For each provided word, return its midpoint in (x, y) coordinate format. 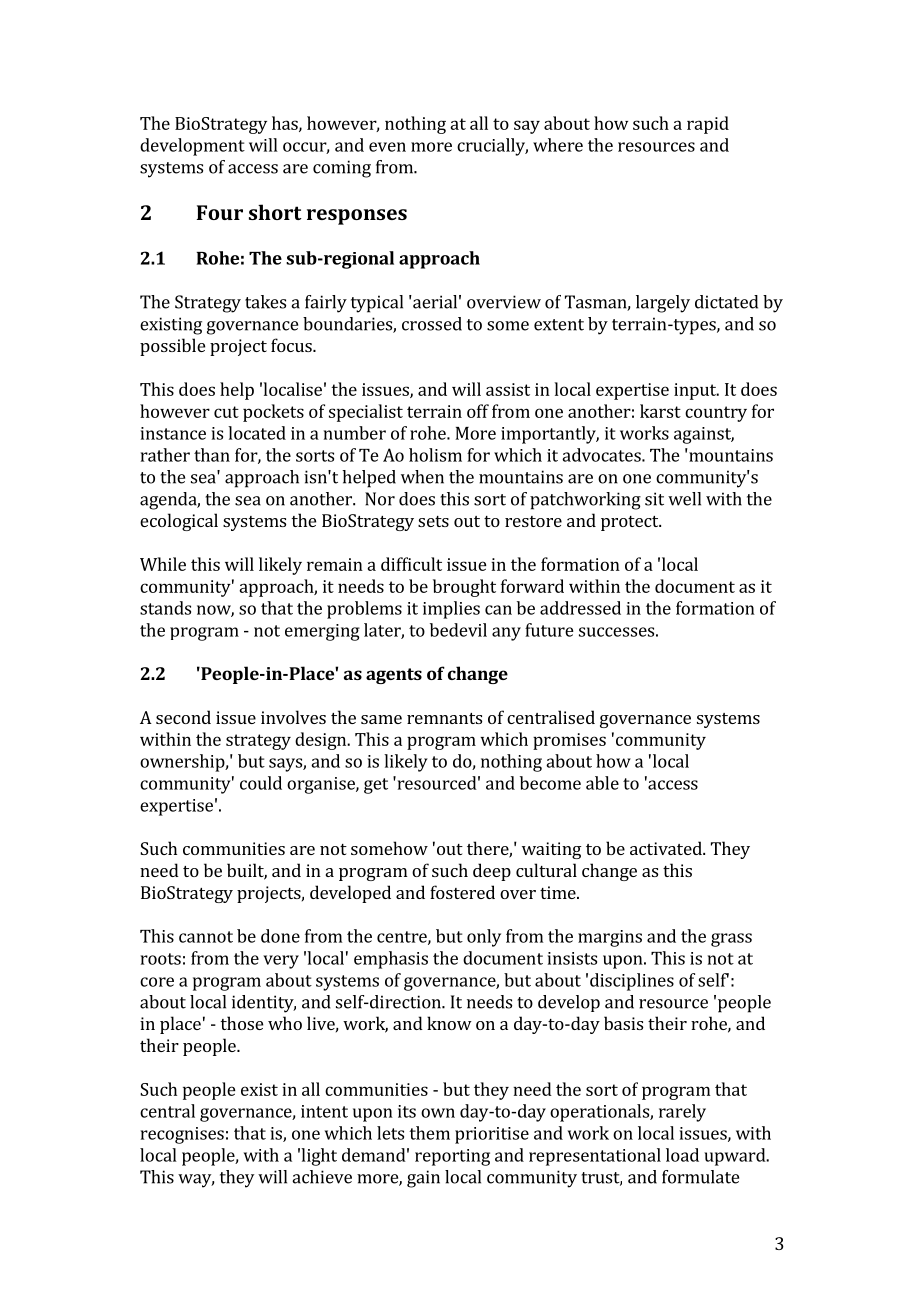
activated (667, 848)
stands (165, 608)
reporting (452, 1157)
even (387, 147)
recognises (182, 1135)
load (682, 1155)
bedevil (458, 630)
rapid (708, 125)
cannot (206, 937)
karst (660, 411)
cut (226, 412)
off (478, 411)
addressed (580, 608)
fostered (462, 892)
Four (220, 212)
